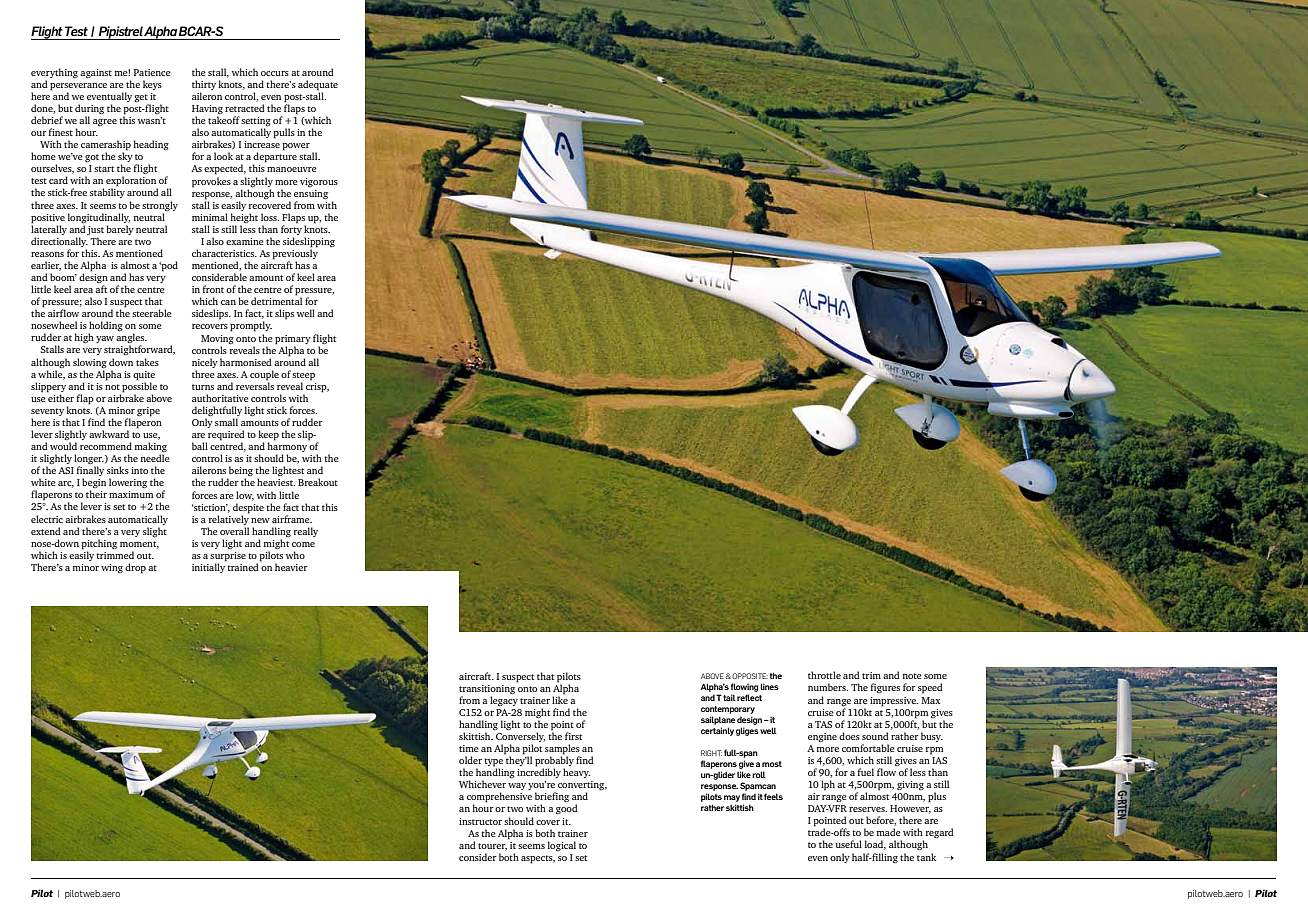 This document has width=1308, height=924. I want to click on Breakout, so click(318, 482).
